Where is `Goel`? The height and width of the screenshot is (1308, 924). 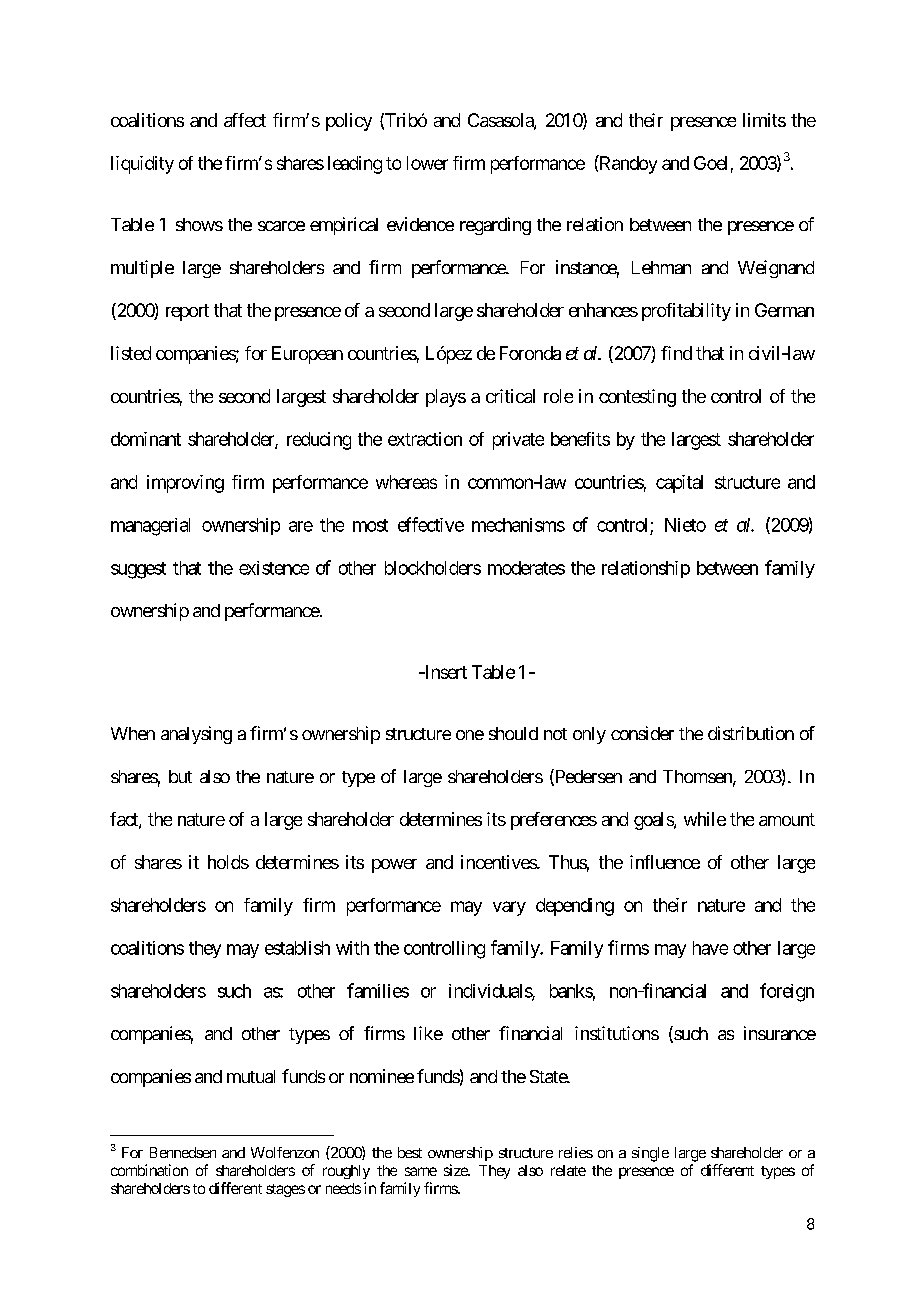 Goel is located at coordinates (710, 163).
